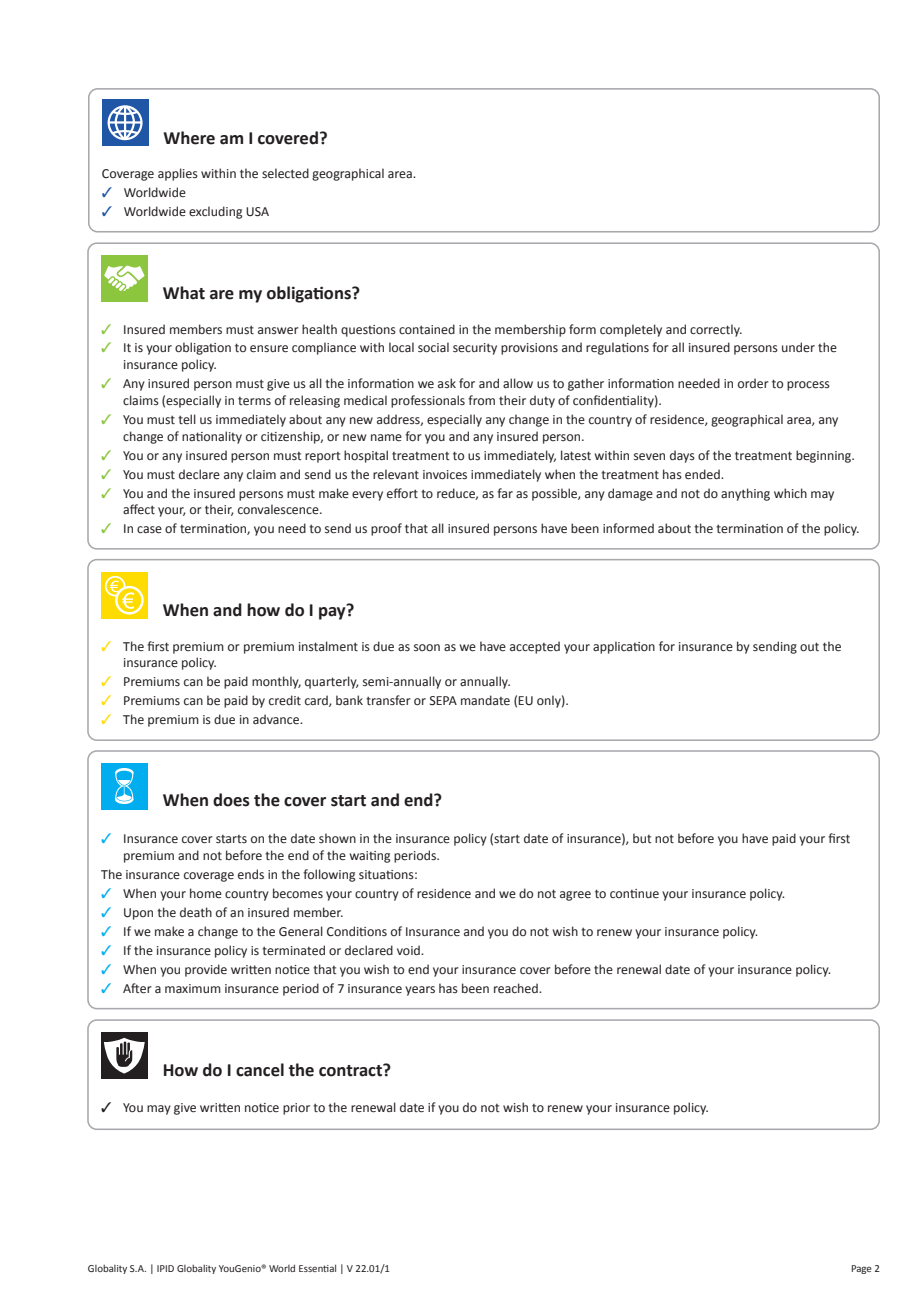 The height and width of the page is (1308, 924). I want to click on home, so click(206, 893).
